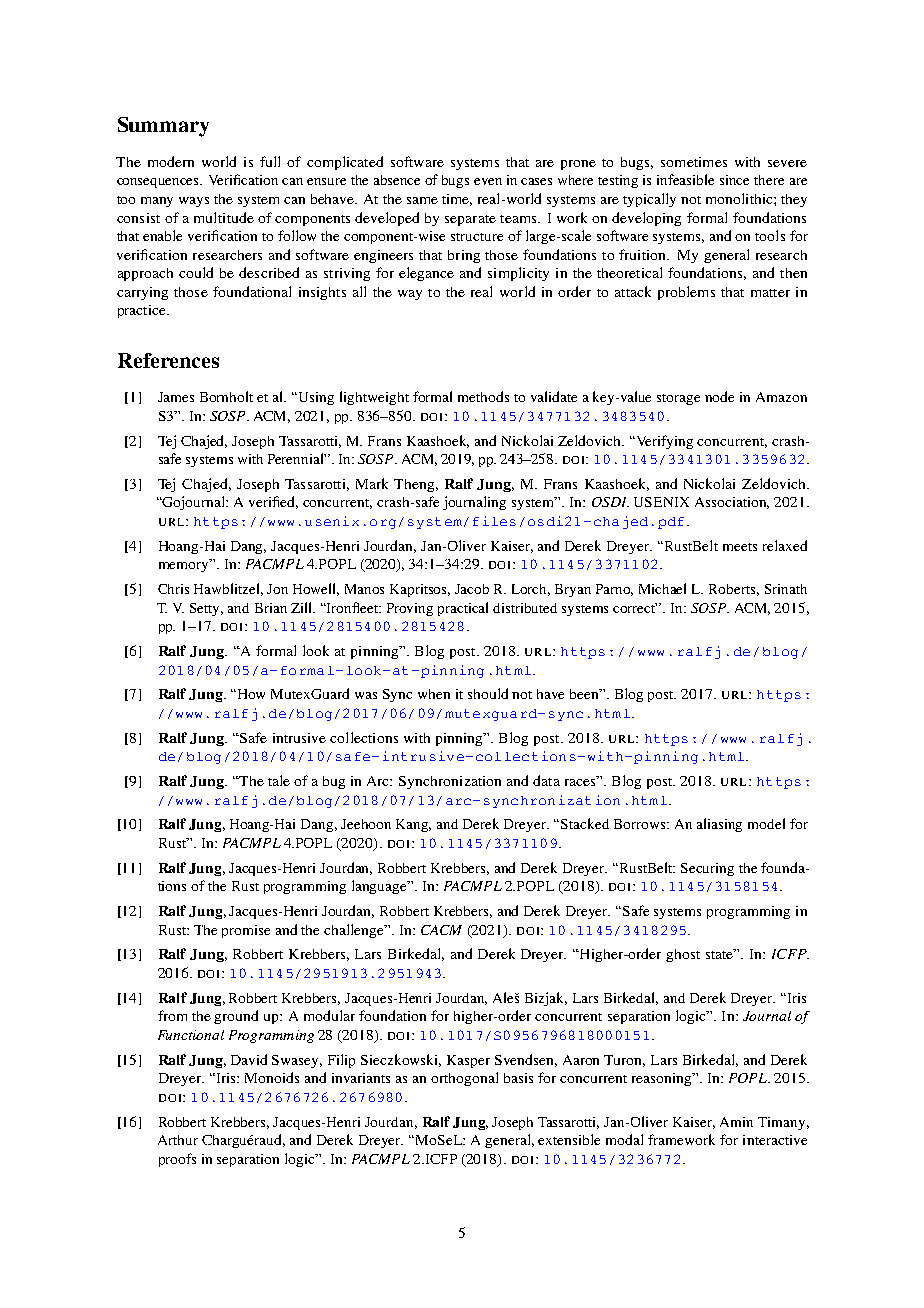 This screenshot has width=924, height=1308. What do you see at coordinates (171, 161) in the screenshot?
I see `modern` at bounding box center [171, 161].
